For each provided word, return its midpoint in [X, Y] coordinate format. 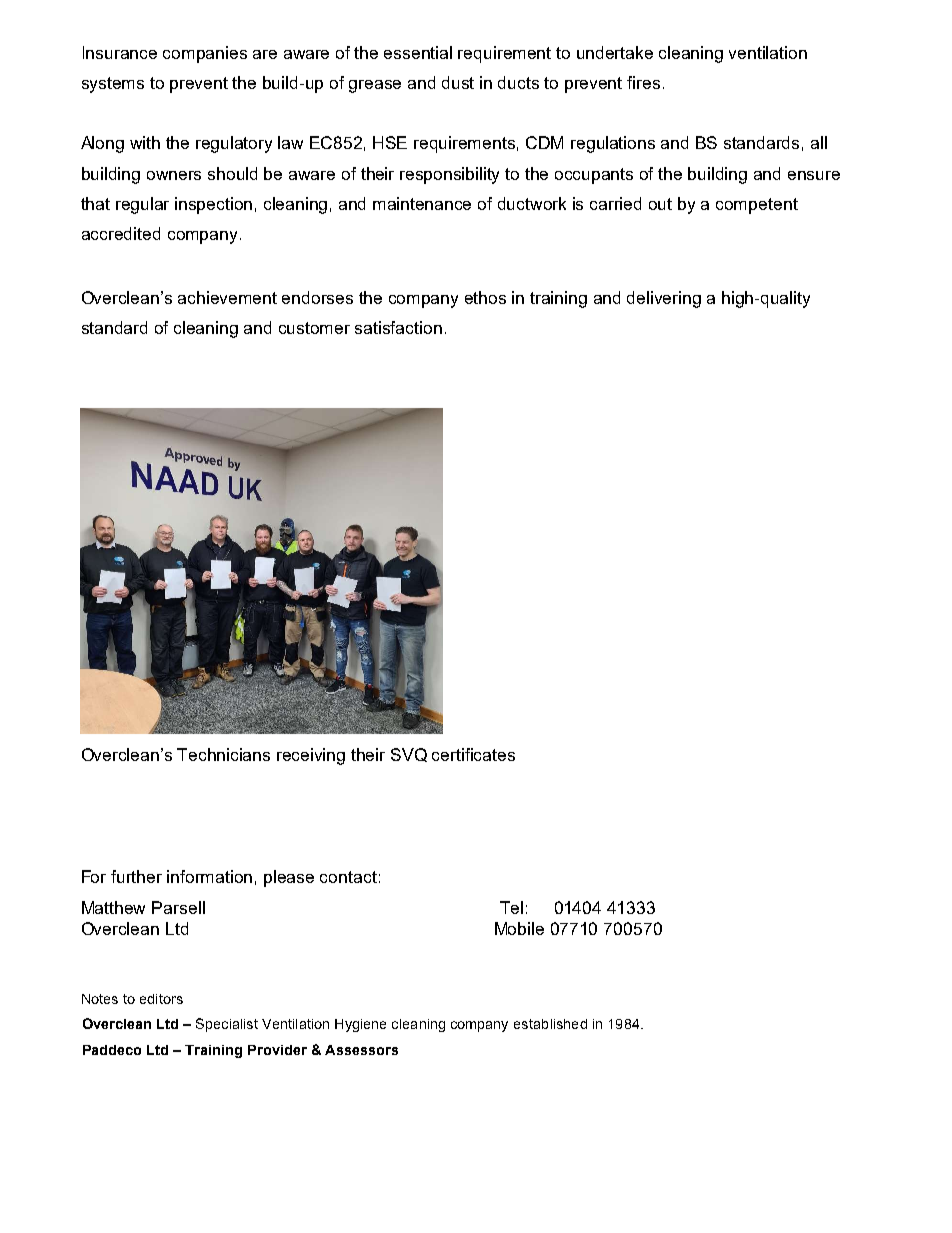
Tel [511, 907]
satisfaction [398, 327]
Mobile [519, 928]
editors [161, 999]
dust [458, 82]
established [550, 1024]
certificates [473, 754]
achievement [227, 297]
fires [643, 82]
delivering [664, 299]
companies [205, 54]
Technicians [223, 754]
